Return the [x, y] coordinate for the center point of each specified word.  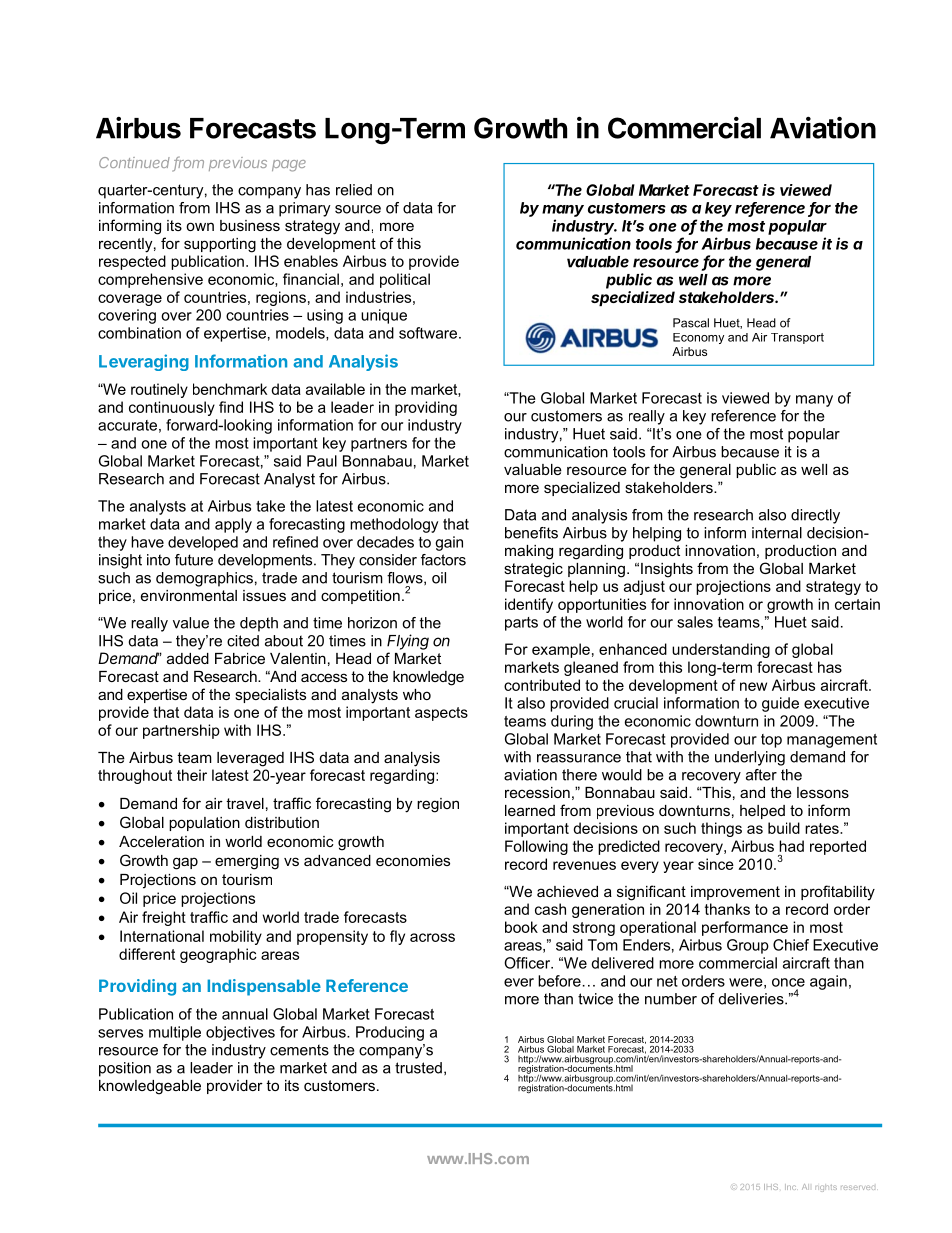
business [250, 225]
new [753, 686]
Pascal [691, 323]
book [521, 927]
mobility [236, 937]
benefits [531, 533]
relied [354, 190]
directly [815, 516]
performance [745, 928]
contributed [542, 685]
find [231, 407]
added [188, 658]
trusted [418, 1068]
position [125, 1069]
